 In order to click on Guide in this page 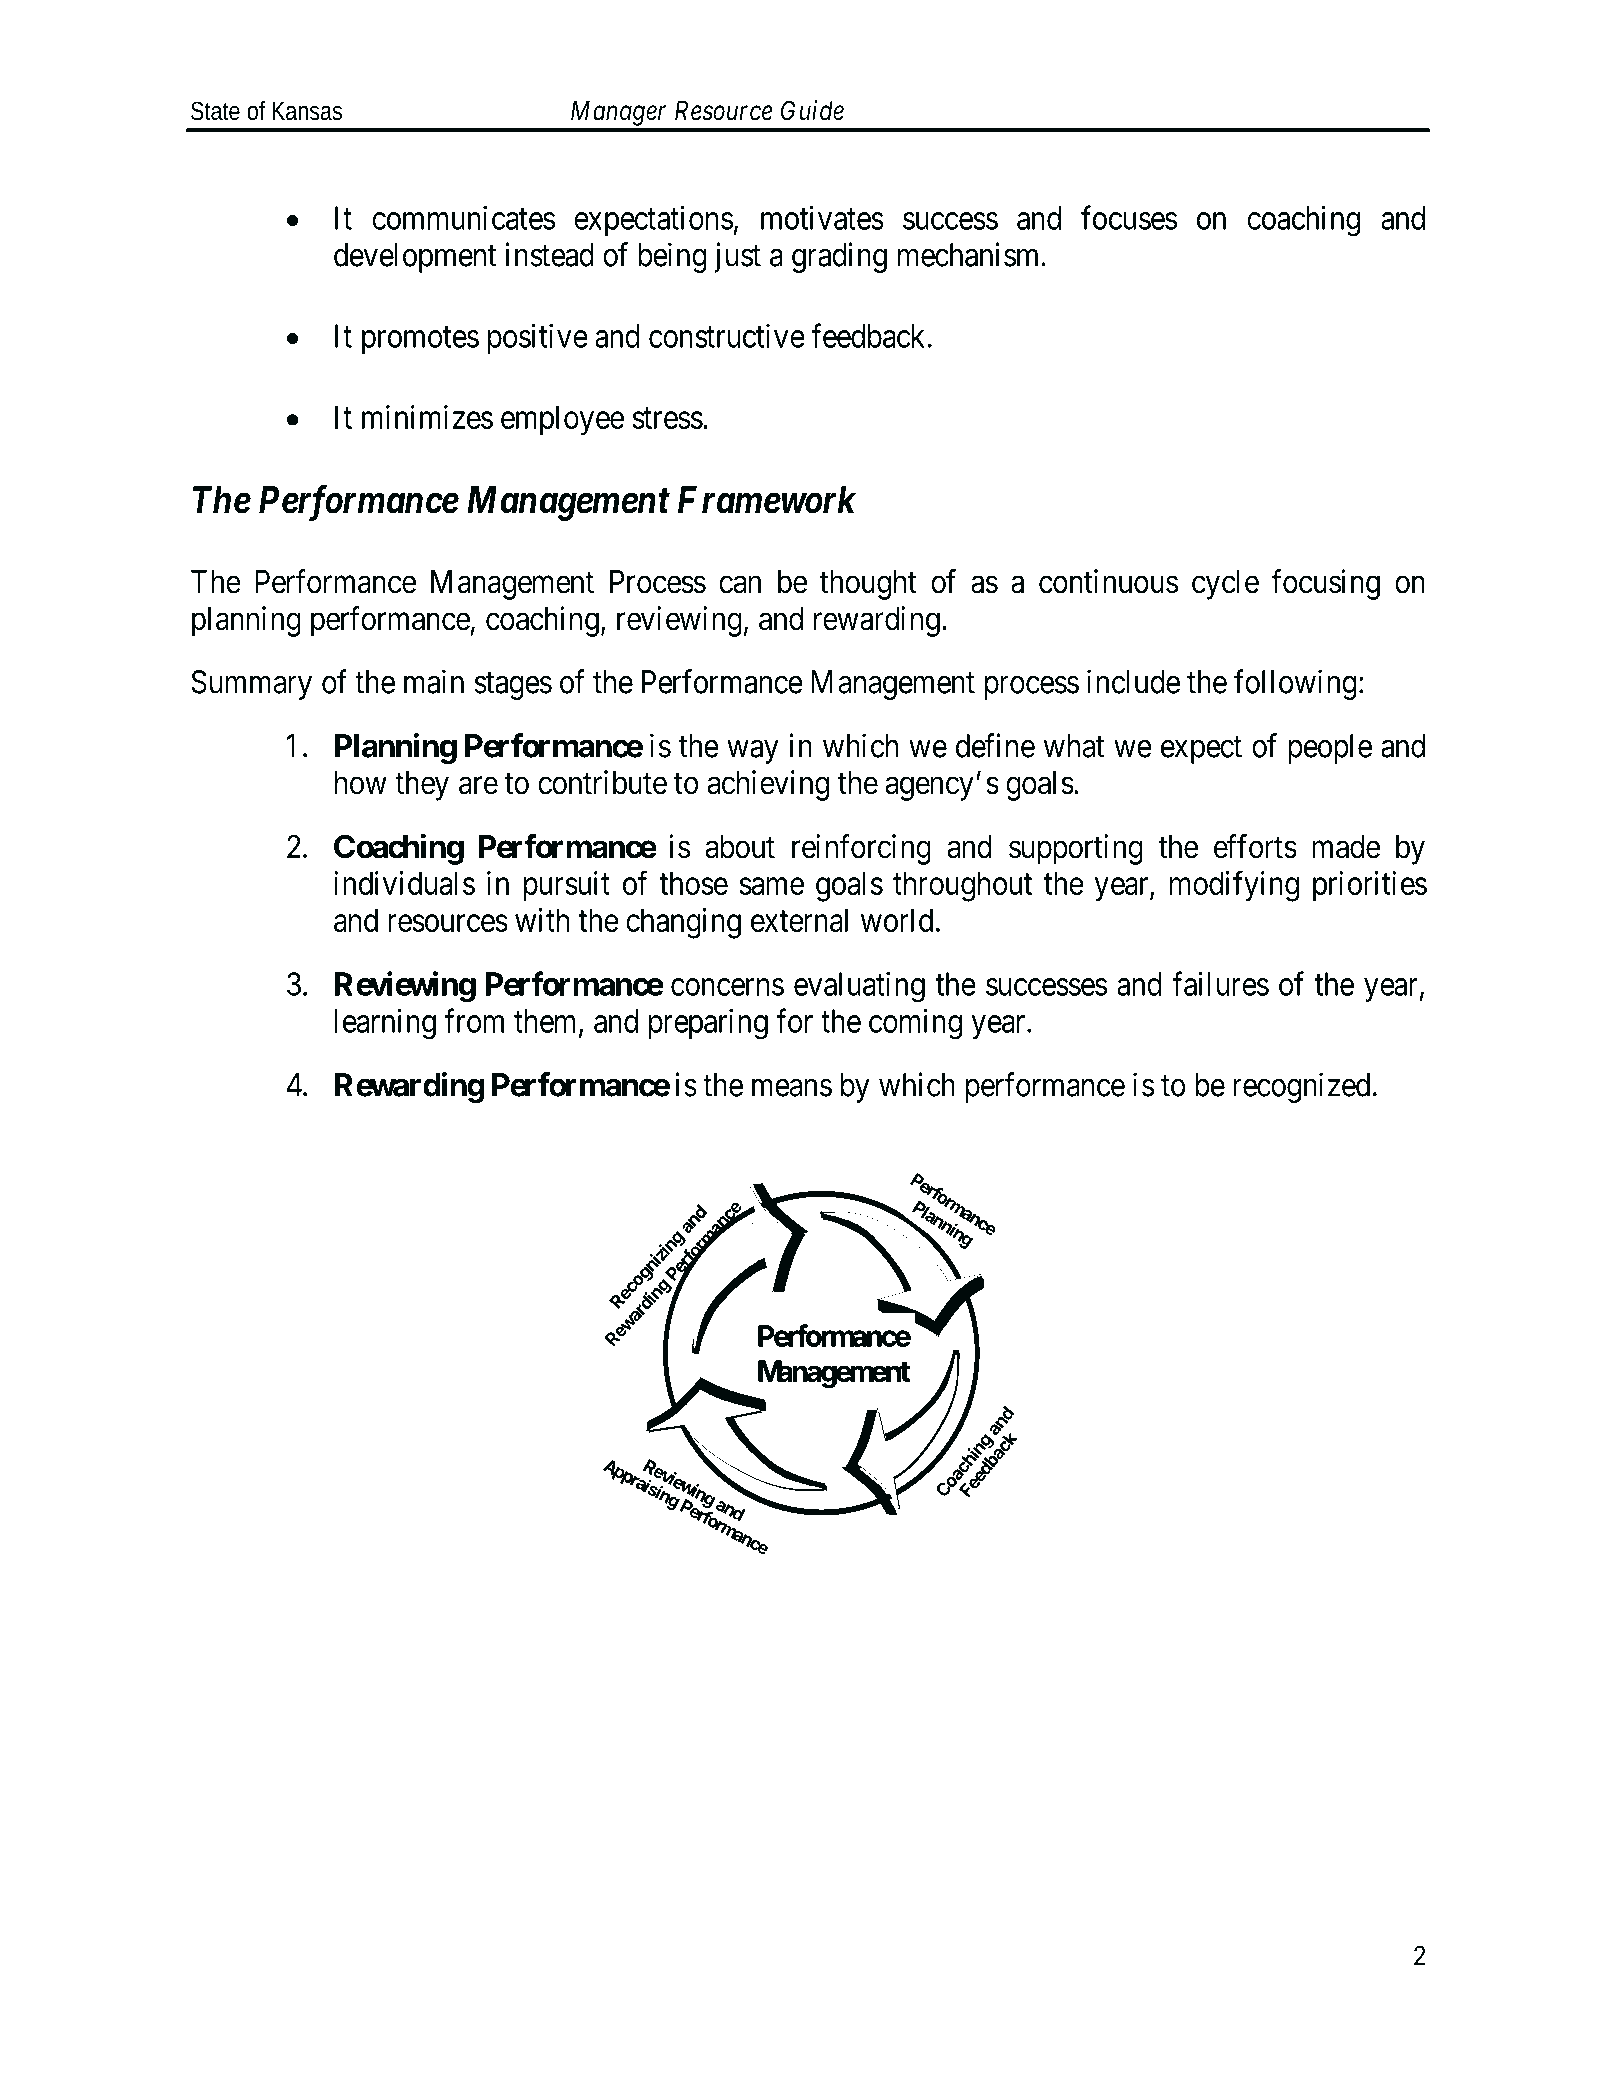, I will do `click(812, 110)`.
